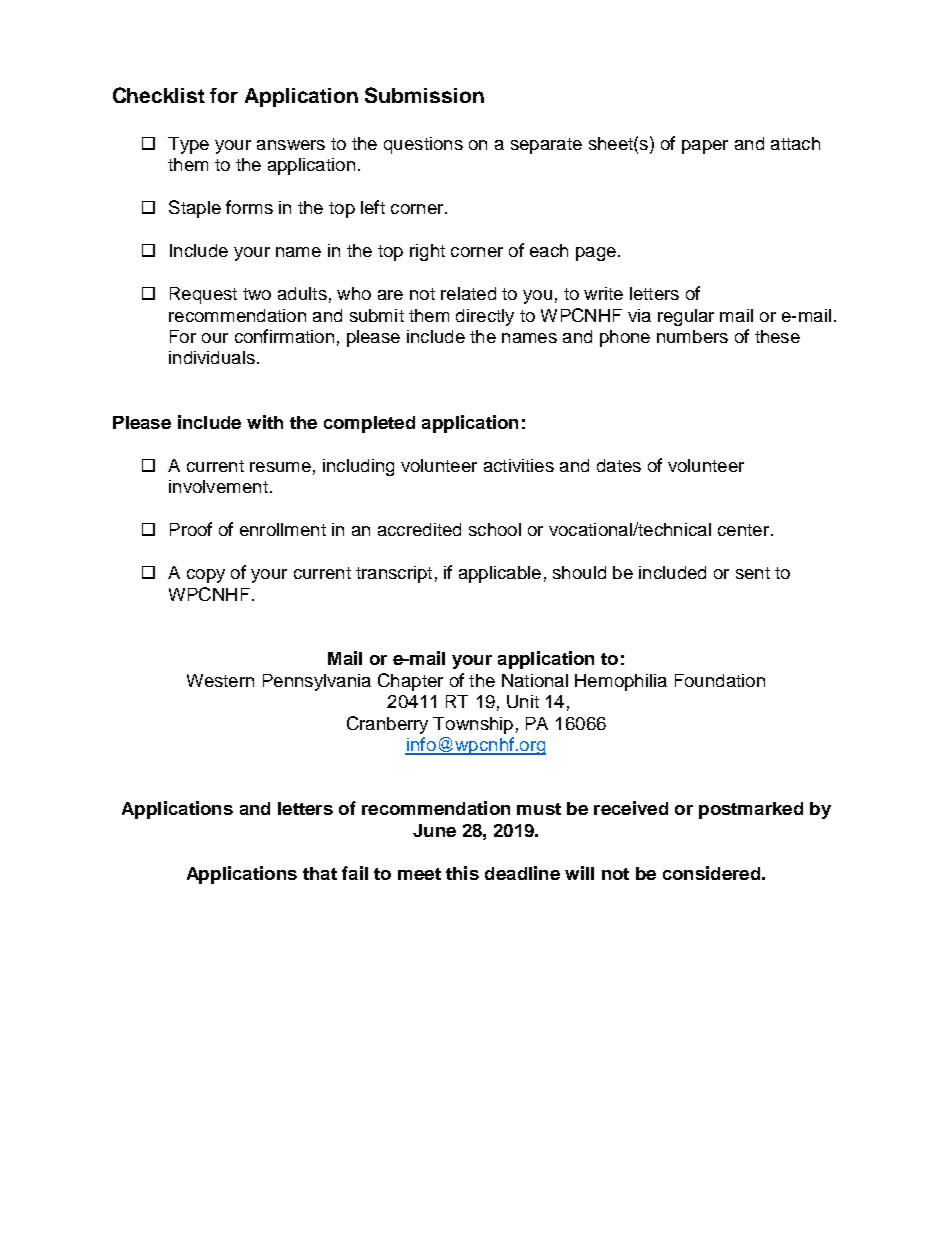  Describe the element at coordinates (188, 145) in the screenshot. I see `Type` at that location.
